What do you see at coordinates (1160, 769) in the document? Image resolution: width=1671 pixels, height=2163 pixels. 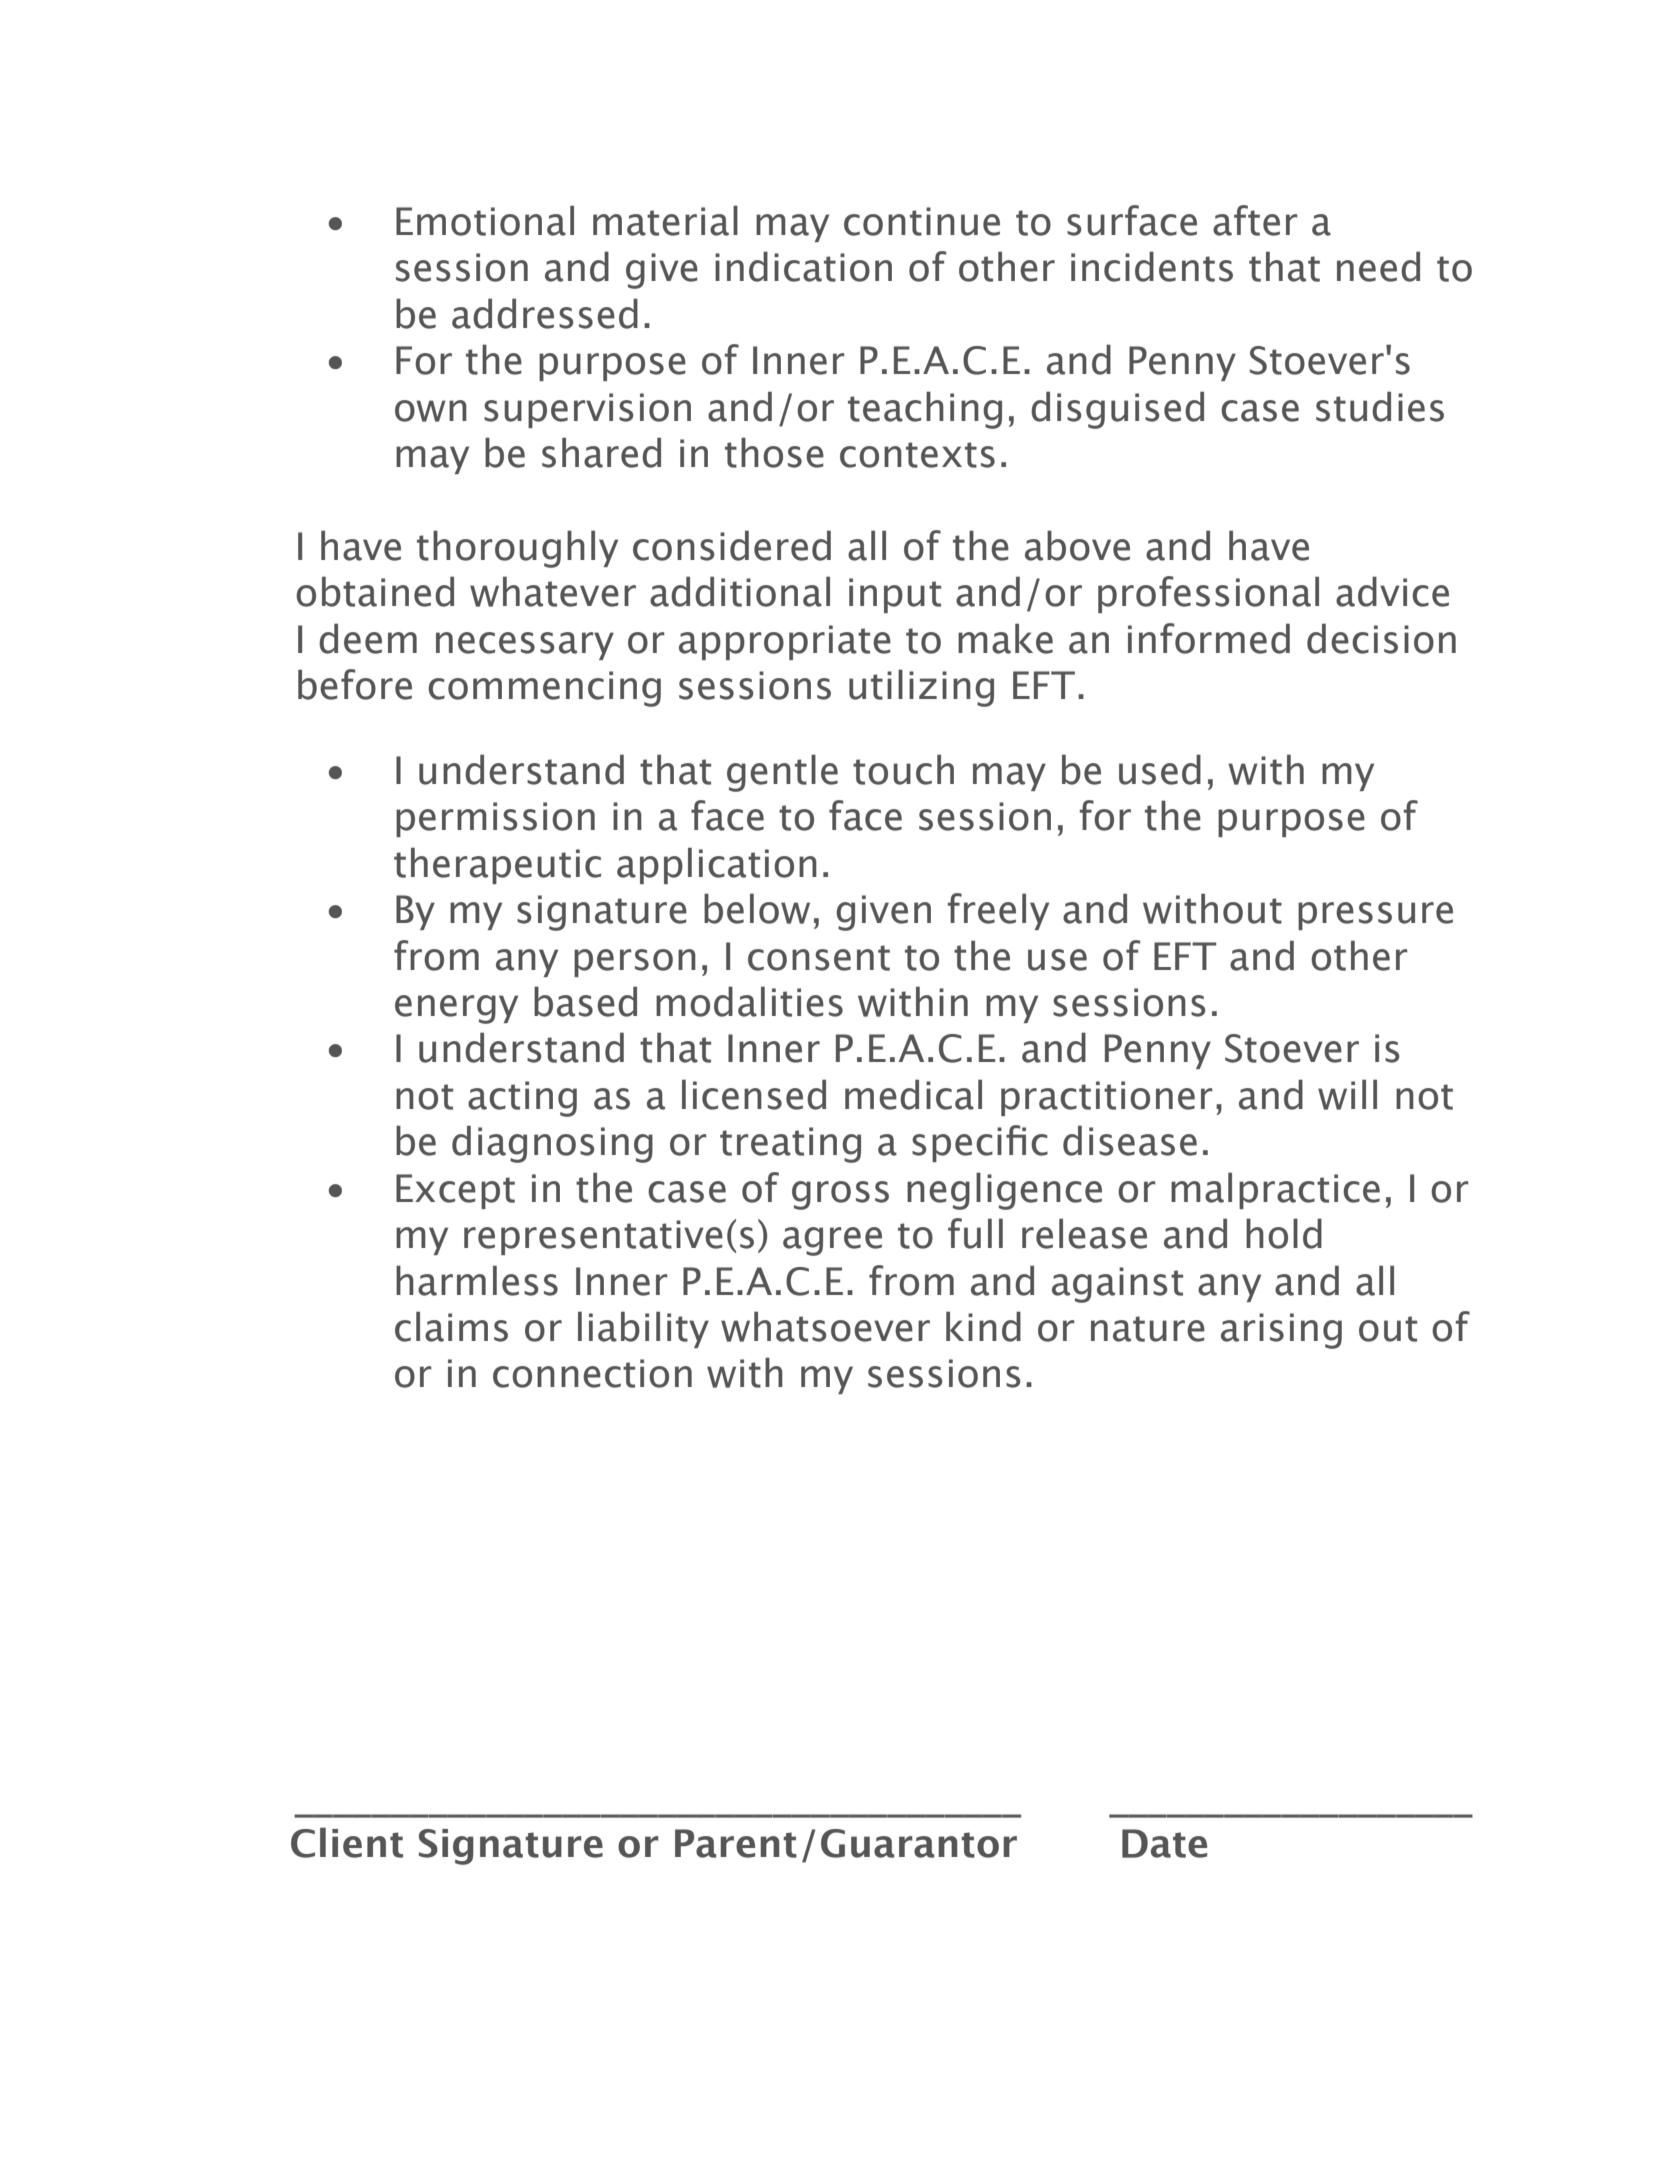 I see `used` at bounding box center [1160, 769].
